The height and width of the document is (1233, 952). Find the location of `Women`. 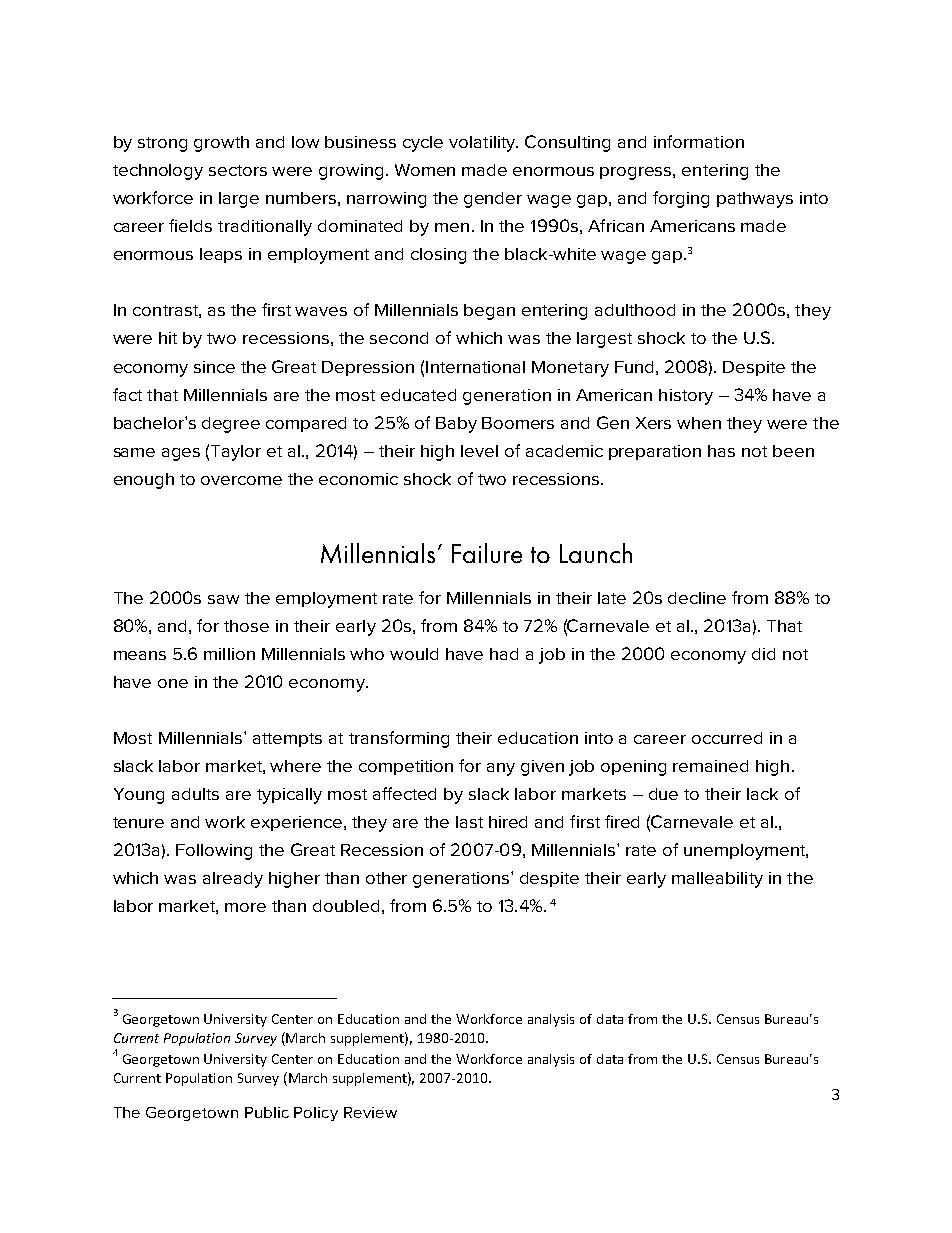

Women is located at coordinates (425, 170).
